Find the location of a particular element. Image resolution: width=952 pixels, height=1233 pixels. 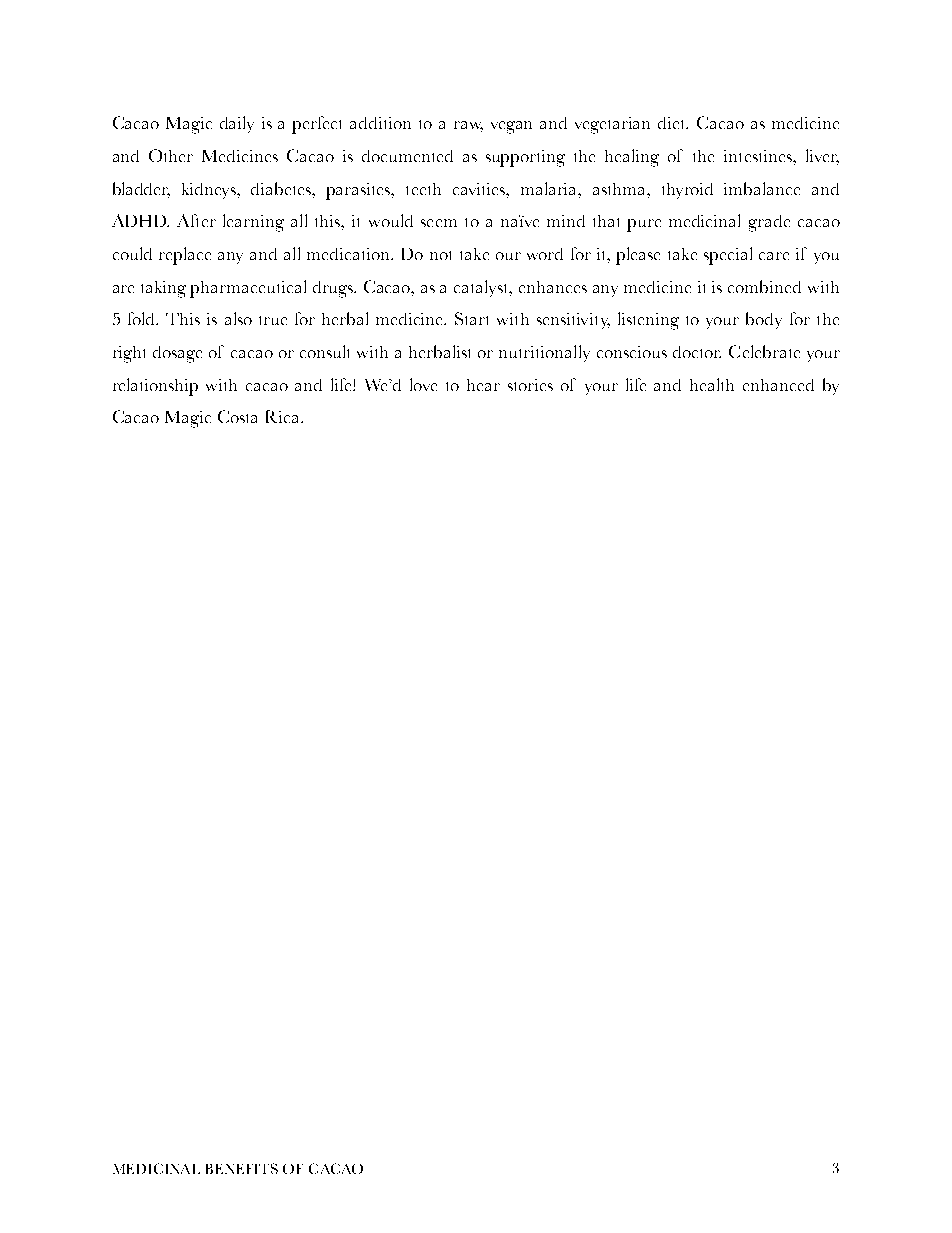

raw is located at coordinates (468, 126).
